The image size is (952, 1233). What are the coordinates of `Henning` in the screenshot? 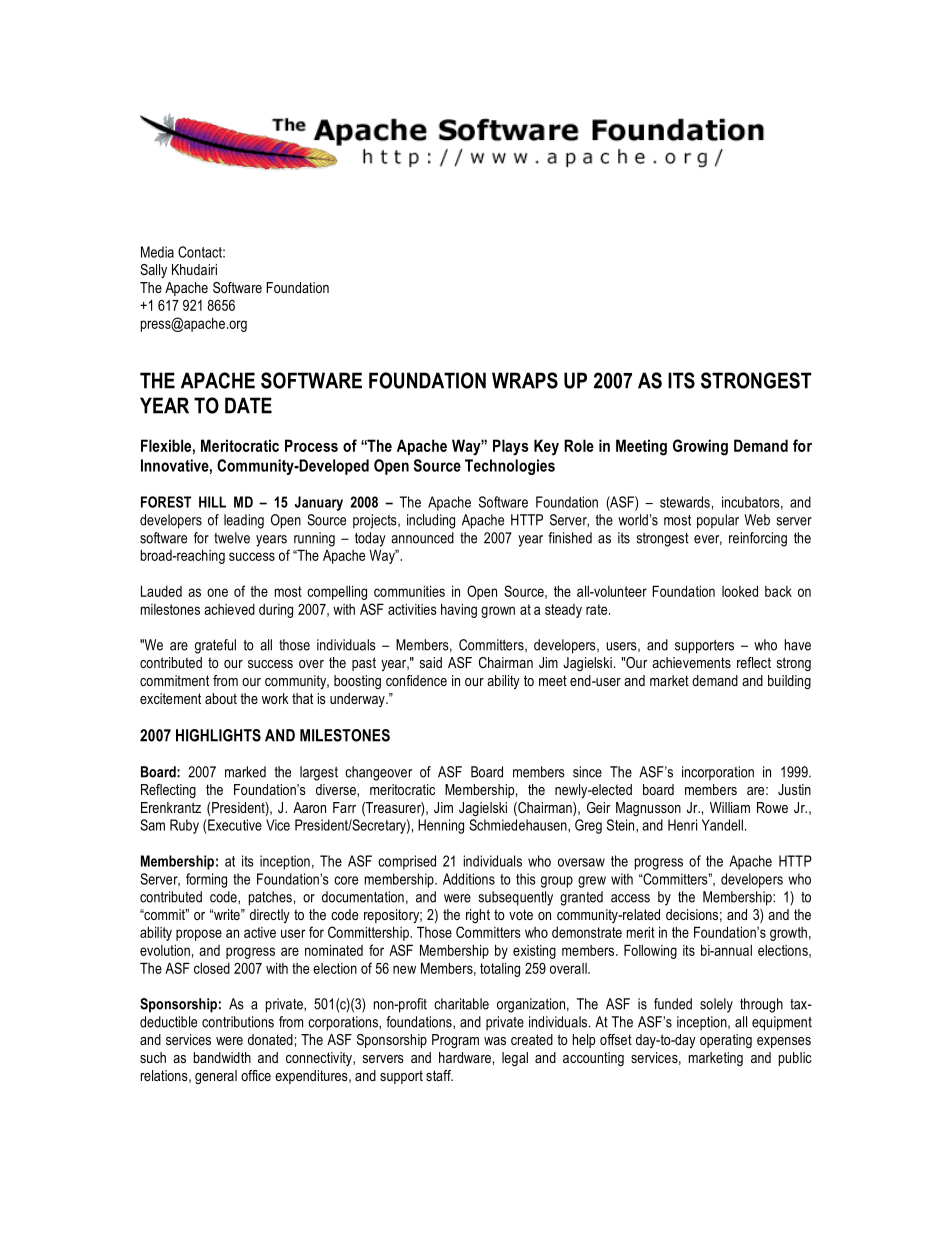 It's located at (441, 826).
